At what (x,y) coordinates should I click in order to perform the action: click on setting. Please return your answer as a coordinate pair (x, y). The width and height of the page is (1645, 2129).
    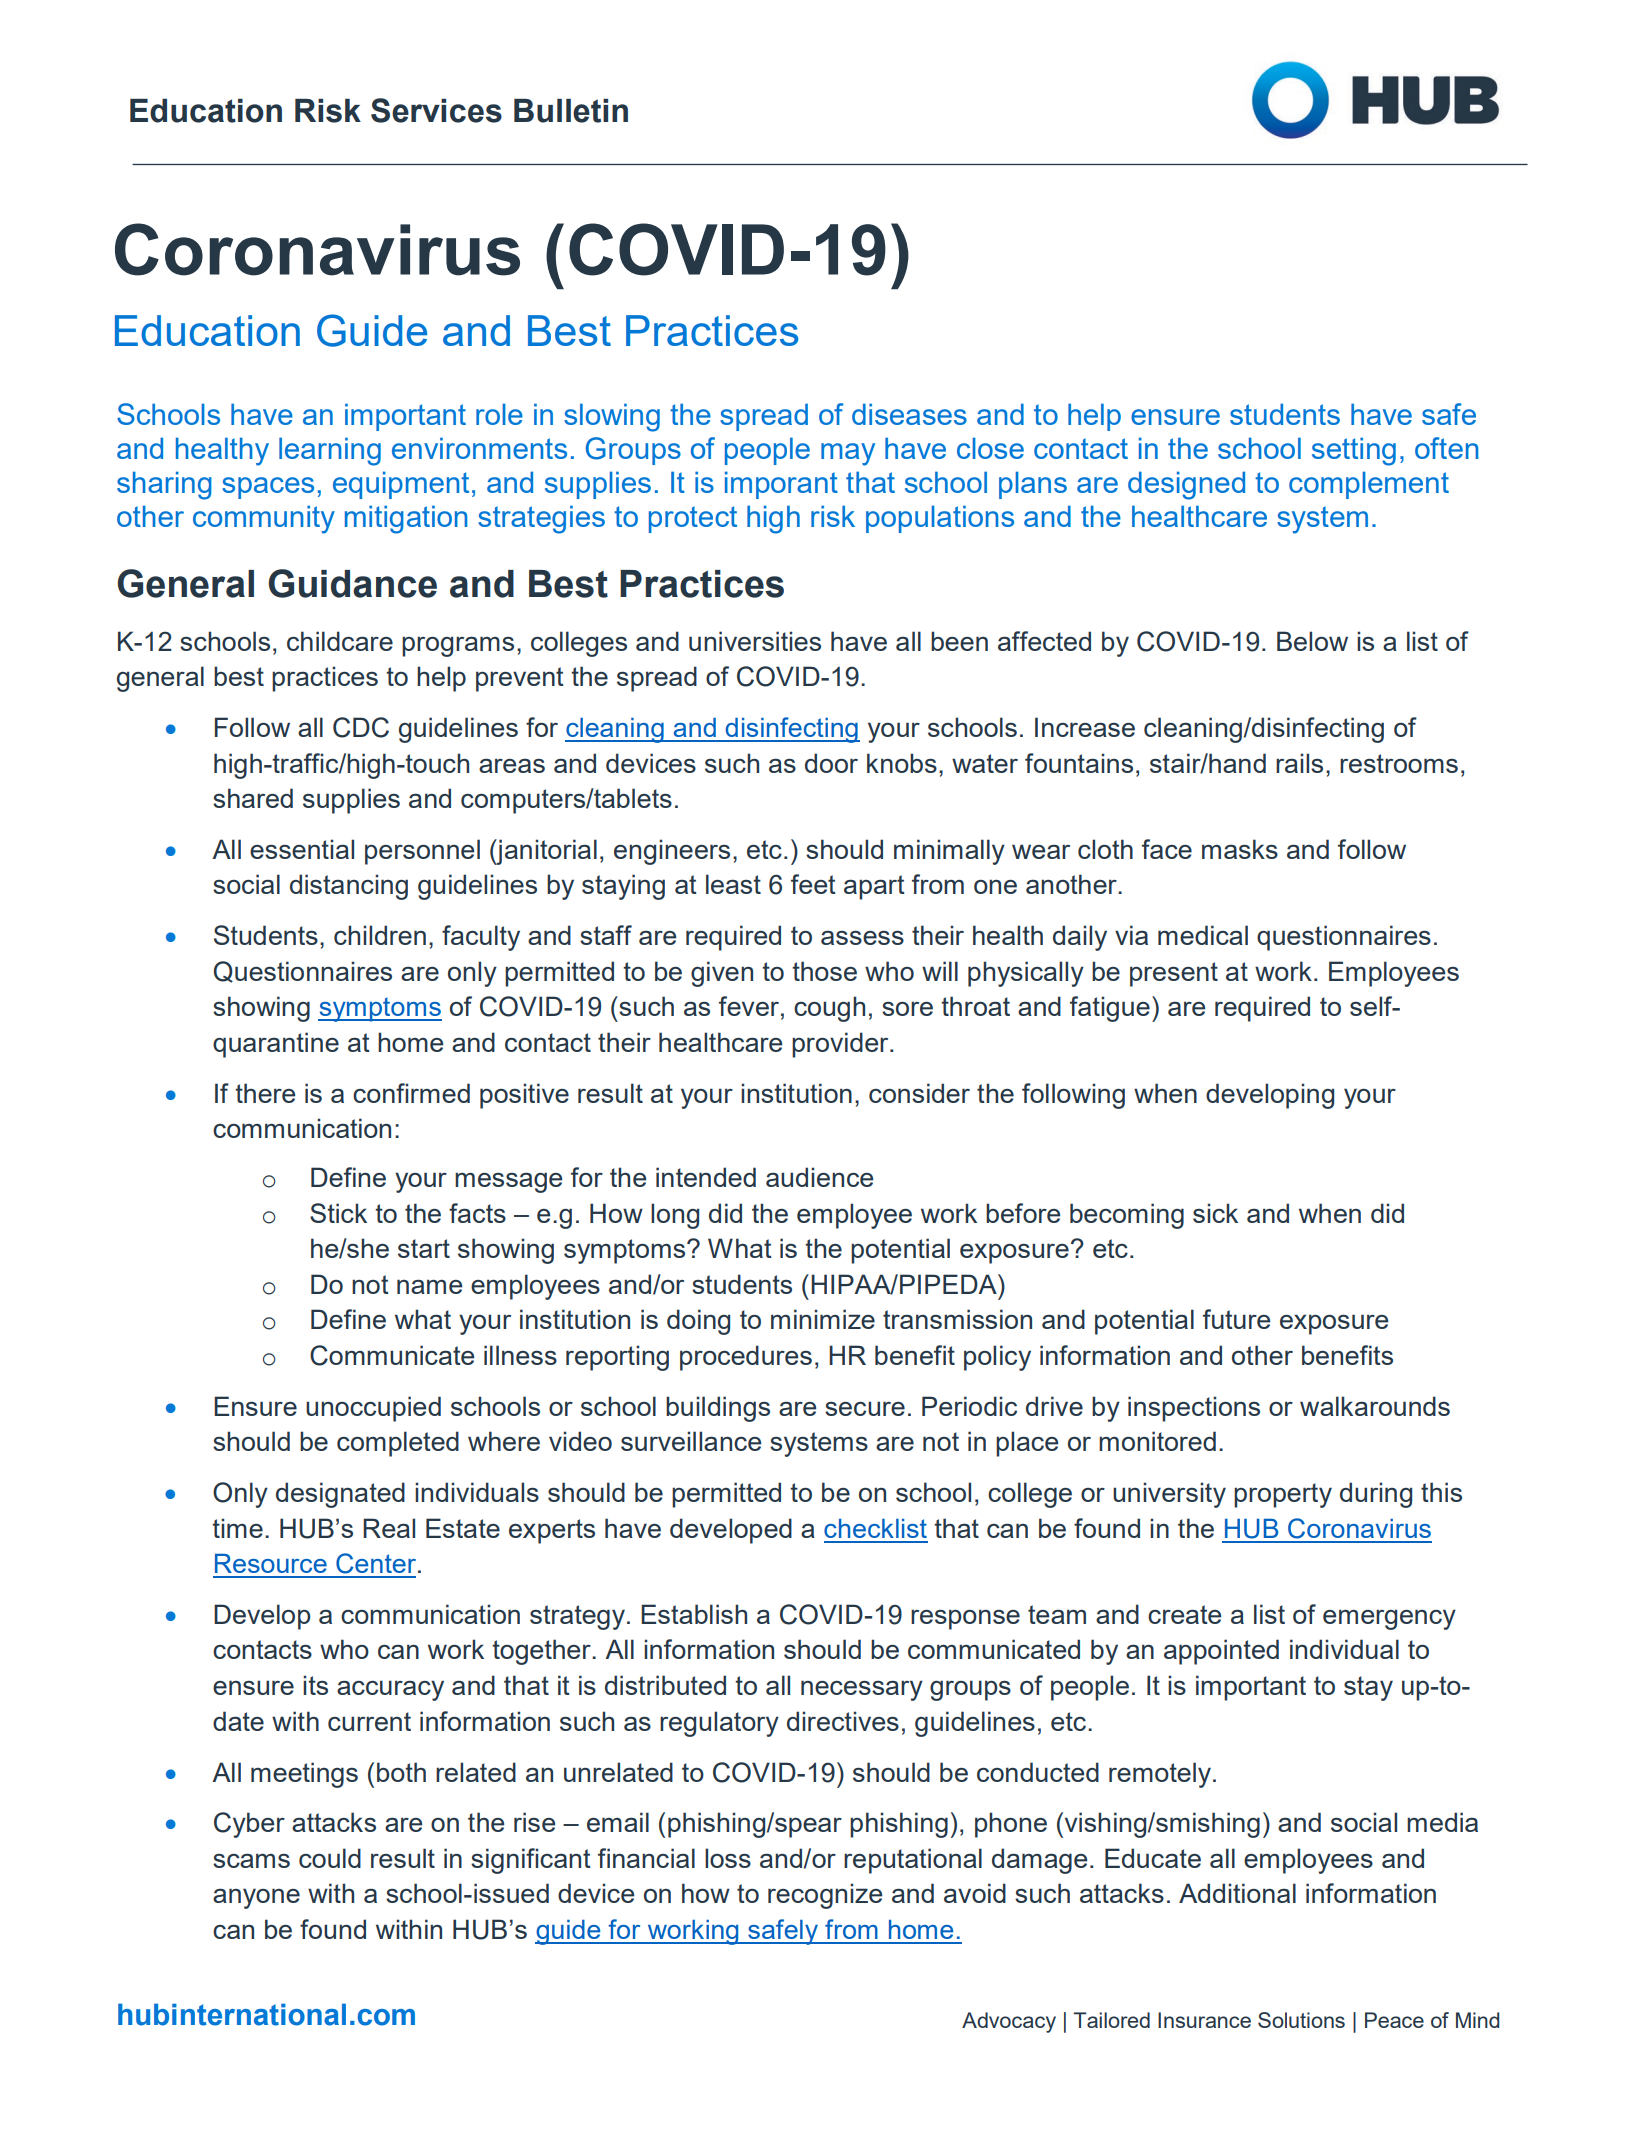
    Looking at the image, I should click on (1354, 451).
